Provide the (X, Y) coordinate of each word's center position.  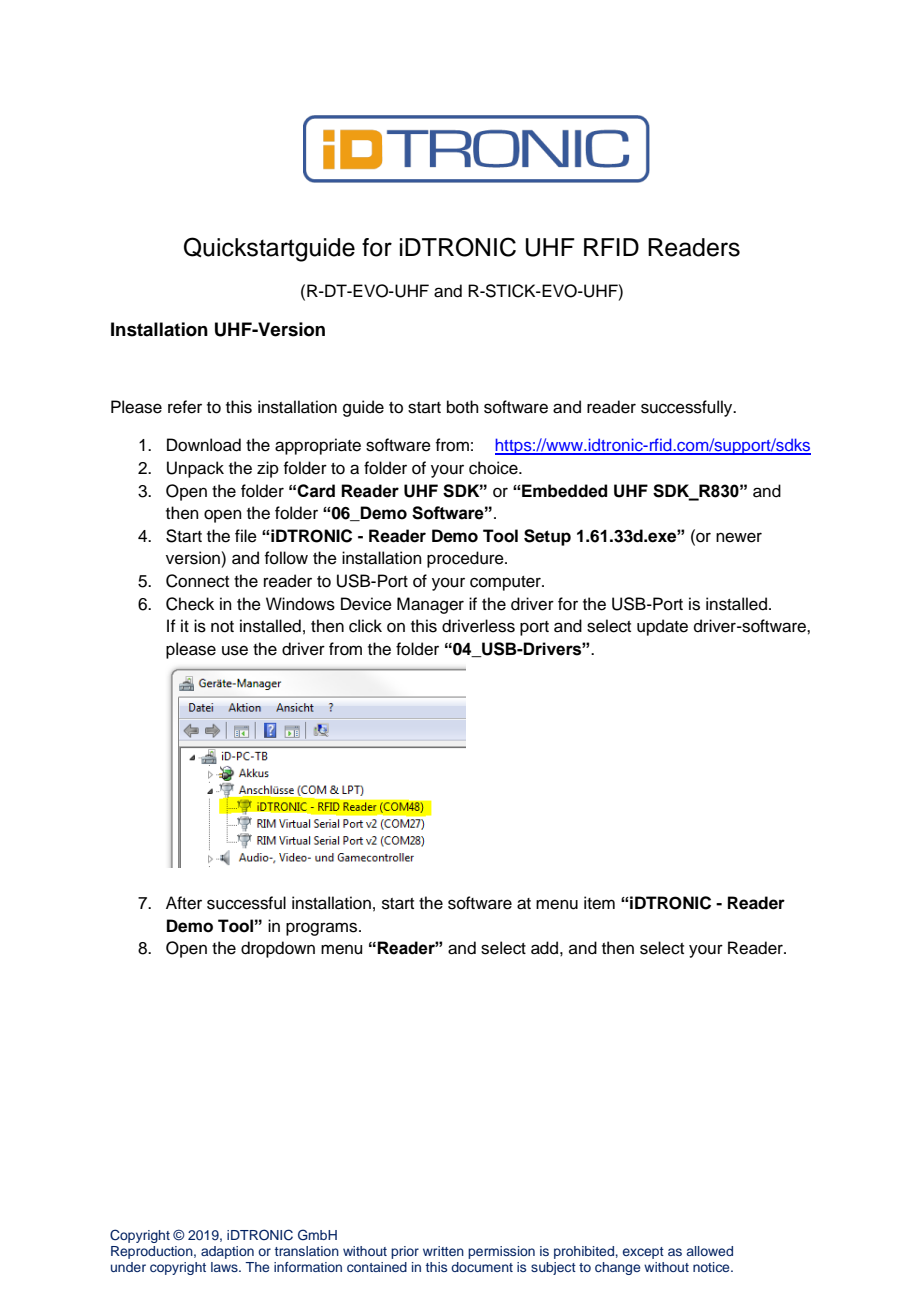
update (662, 627)
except (643, 1253)
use (235, 650)
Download (204, 445)
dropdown (278, 949)
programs (323, 929)
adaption (227, 1252)
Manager (430, 605)
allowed (710, 1251)
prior (405, 1252)
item (599, 903)
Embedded (564, 491)
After (184, 903)
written (443, 1251)
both (463, 407)
